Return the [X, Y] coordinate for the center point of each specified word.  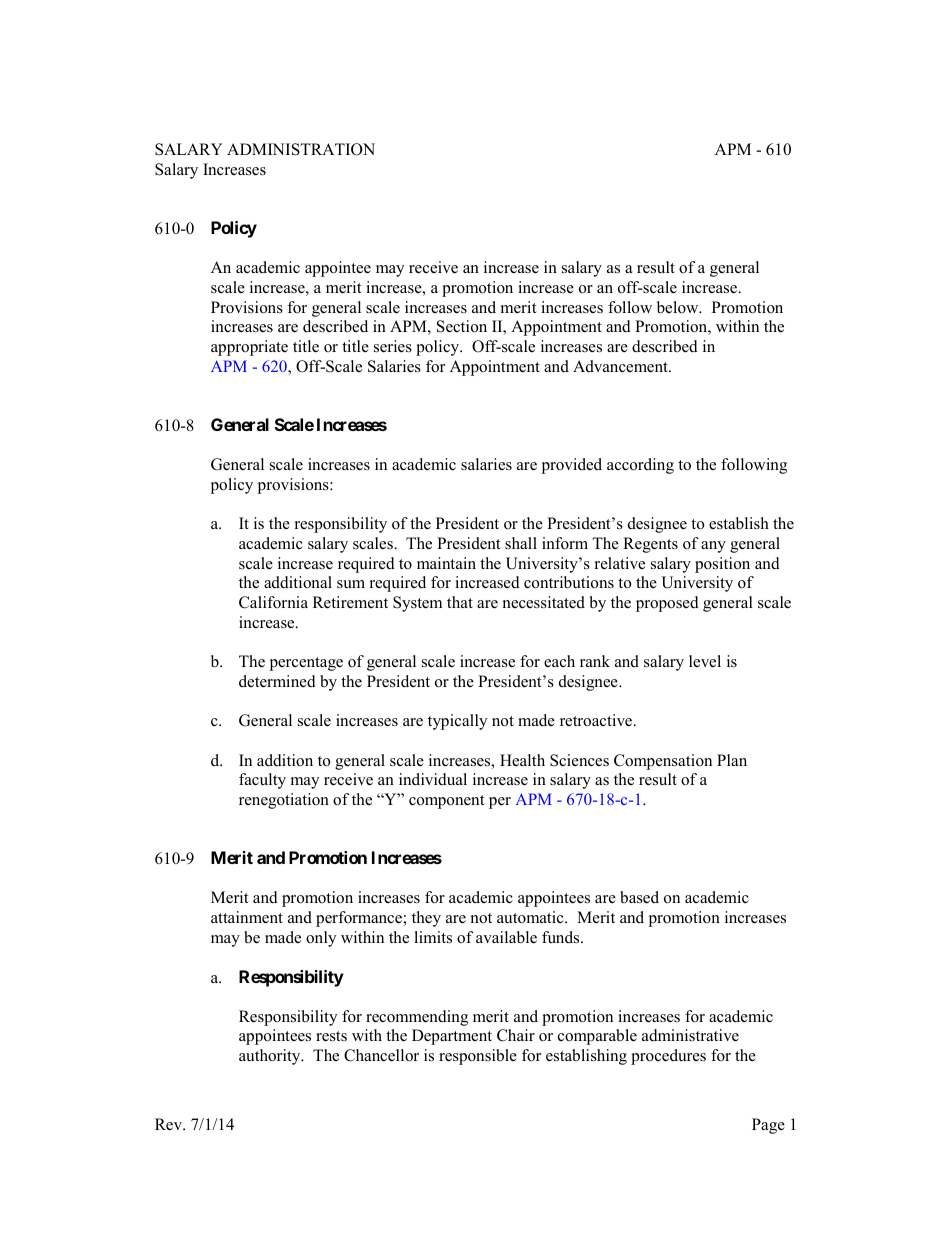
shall [521, 543]
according [640, 466]
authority [271, 1057]
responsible [478, 1057]
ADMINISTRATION [301, 149]
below [679, 307]
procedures [668, 1057]
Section [462, 326]
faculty [262, 781]
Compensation [663, 762]
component [446, 802]
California [273, 602]
